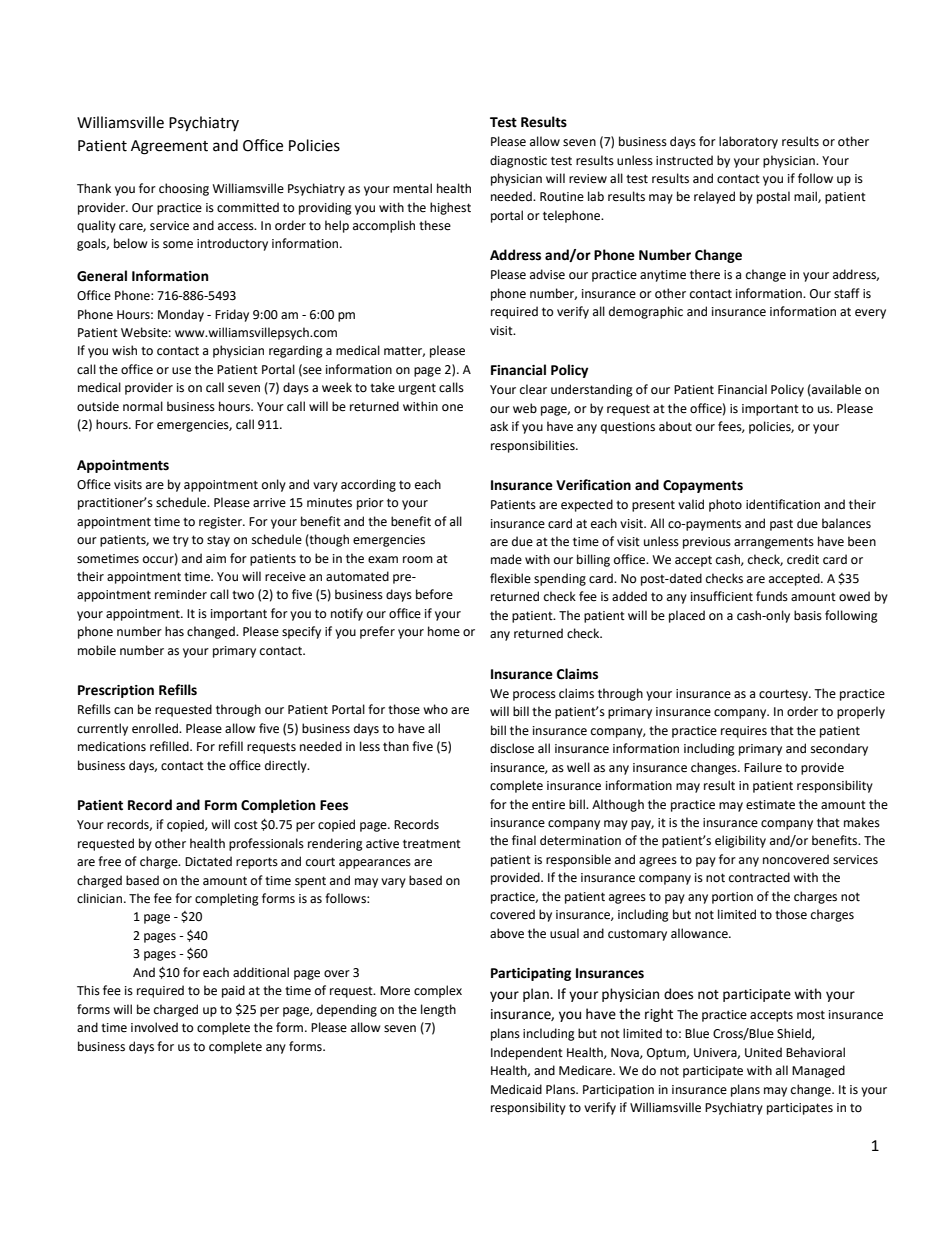 Image resolution: width=952 pixels, height=1233 pixels. Describe the element at coordinates (763, 1052) in the image. I see `United` at that location.
